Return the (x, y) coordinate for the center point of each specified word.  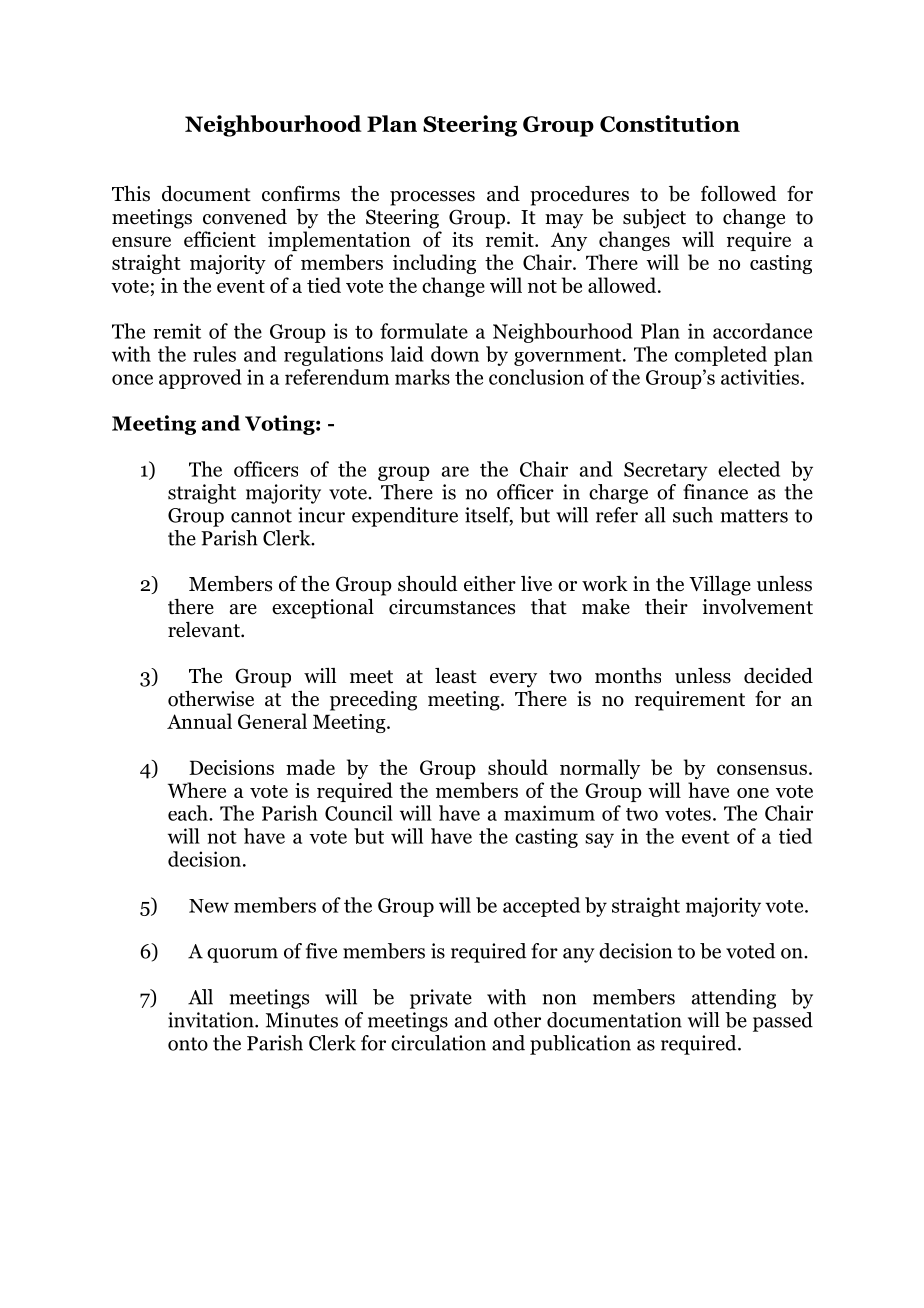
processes (432, 198)
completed (721, 356)
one (753, 793)
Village (720, 586)
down (455, 354)
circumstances (452, 607)
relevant (205, 630)
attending (734, 999)
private (441, 999)
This (131, 194)
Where (197, 790)
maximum (549, 813)
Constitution (670, 123)
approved (200, 379)
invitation (212, 1020)
